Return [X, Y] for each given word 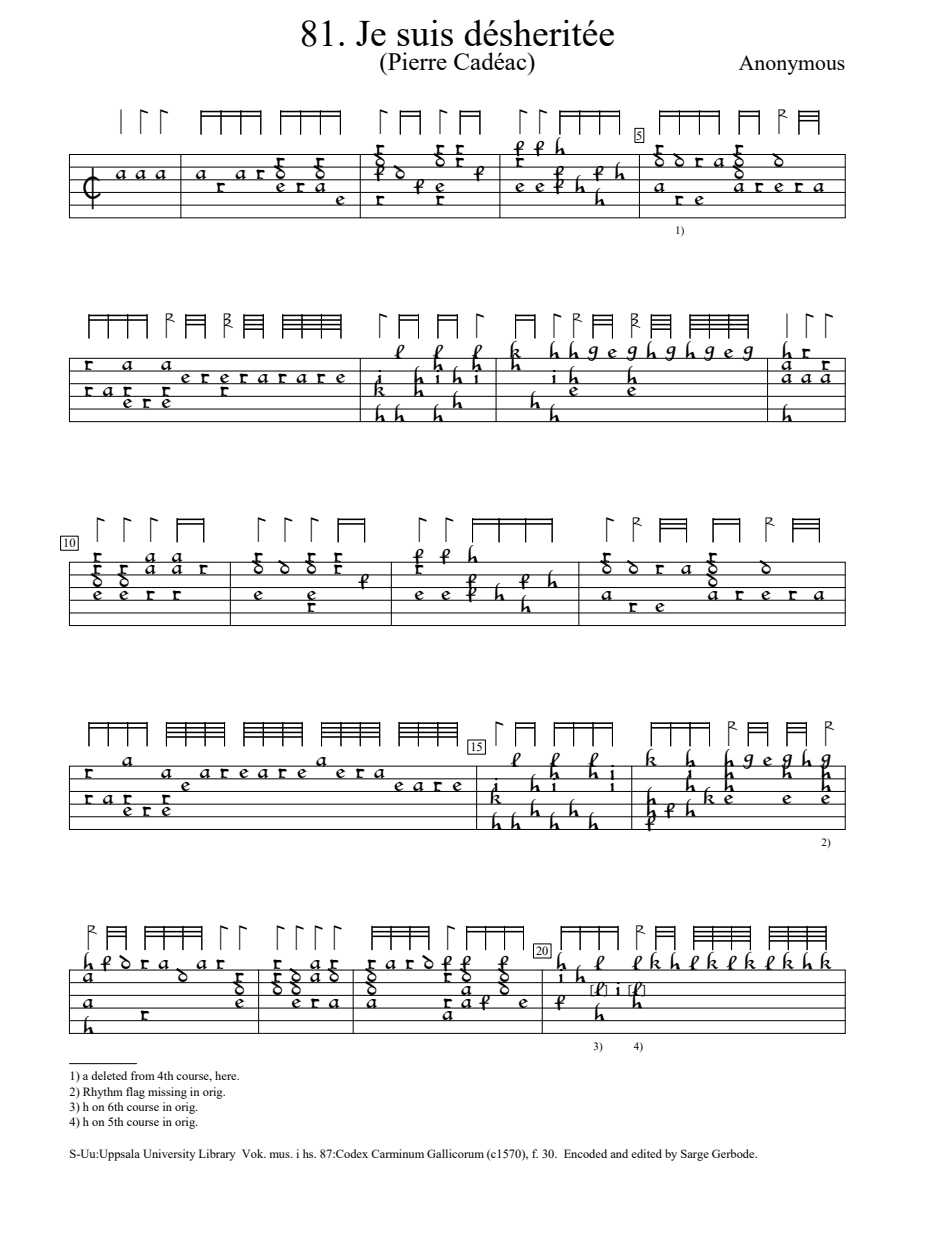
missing [167, 1093]
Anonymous [792, 65]
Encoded [585, 1153]
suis [425, 32]
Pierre [416, 61]
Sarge [695, 1155]
